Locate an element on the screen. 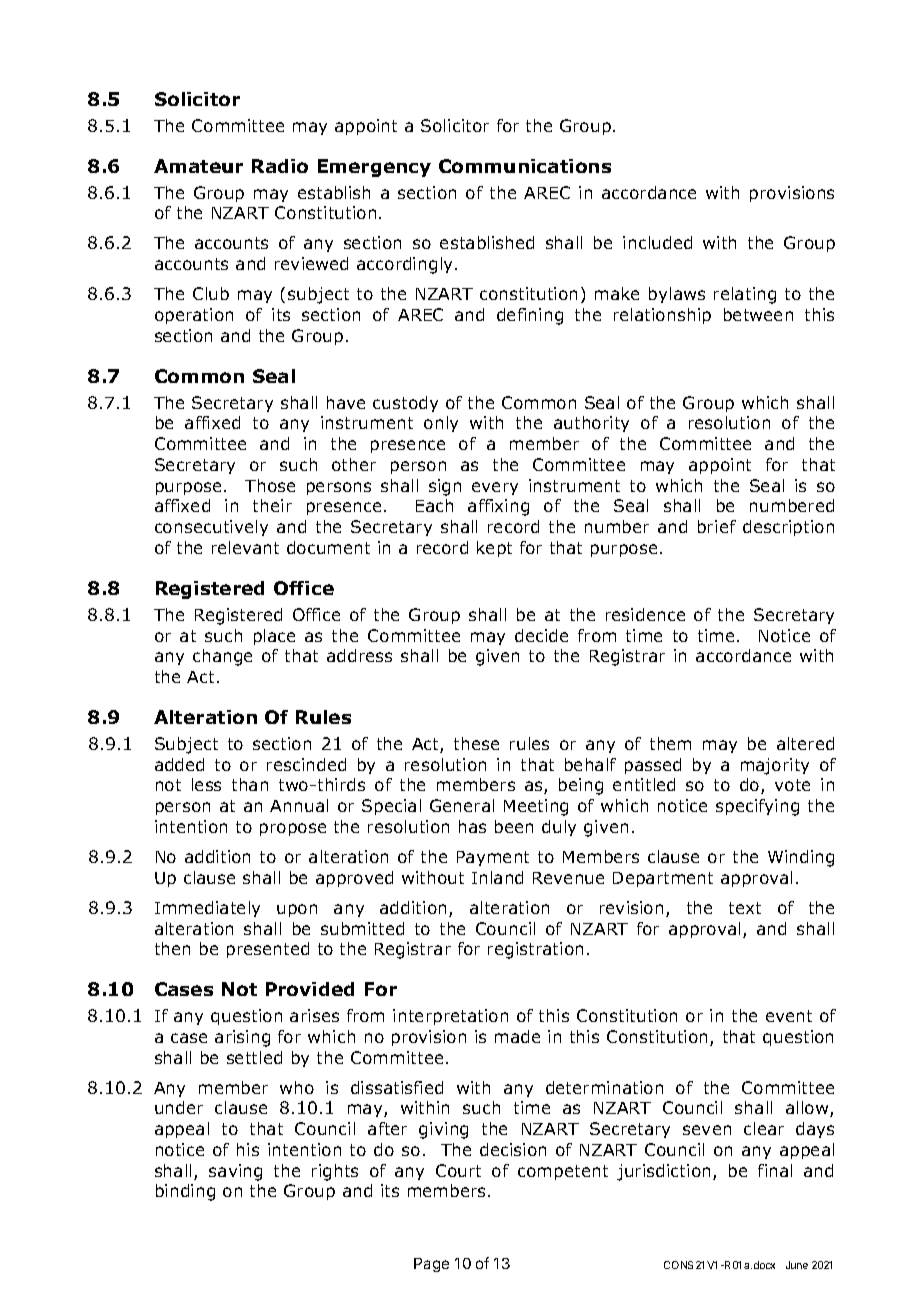  June is located at coordinates (797, 1265).
